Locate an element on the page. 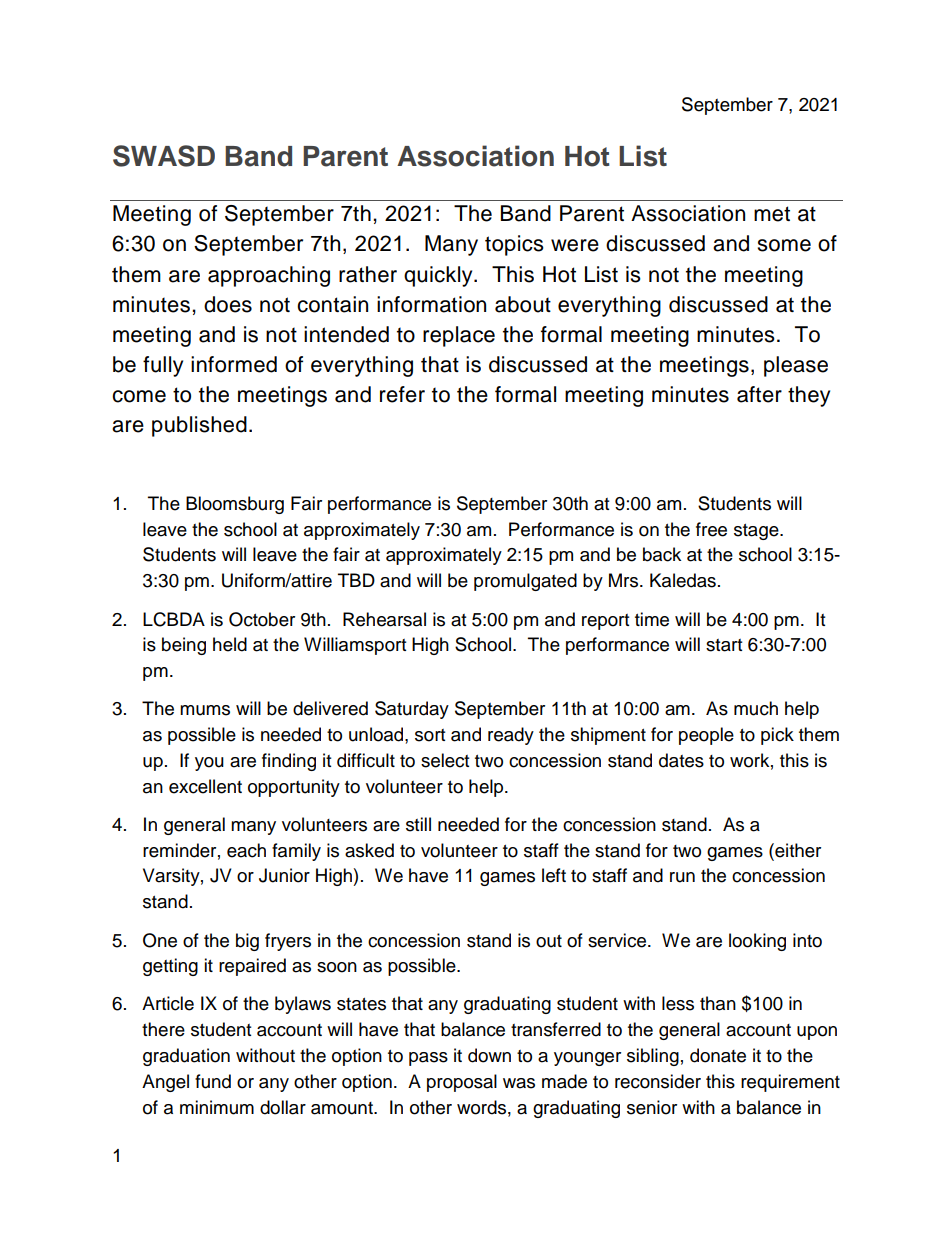 The height and width of the document is (1233, 952). free is located at coordinates (711, 529).
